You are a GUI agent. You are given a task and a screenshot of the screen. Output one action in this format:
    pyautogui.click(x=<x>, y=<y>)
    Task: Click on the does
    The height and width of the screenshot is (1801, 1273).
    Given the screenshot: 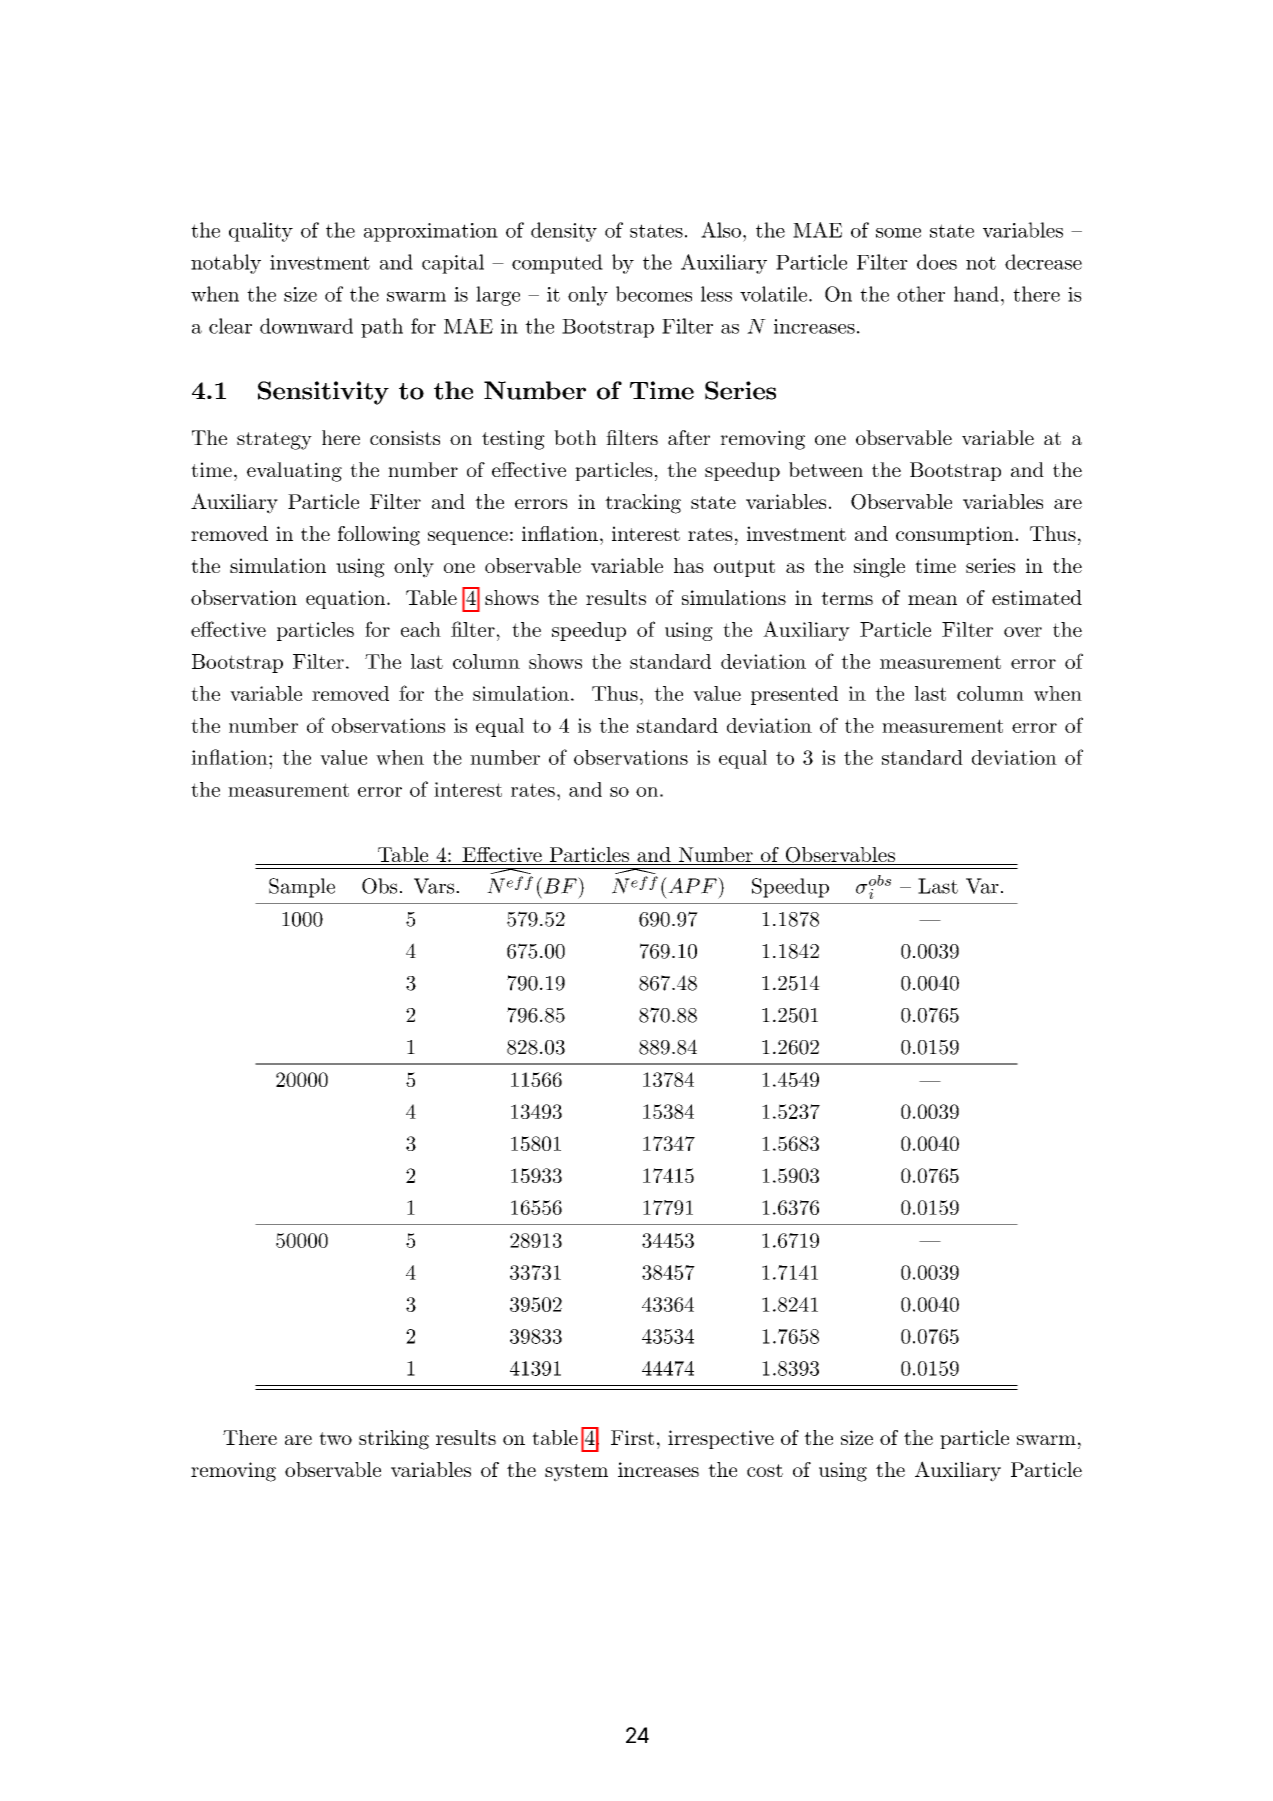 What is the action you would take?
    pyautogui.click(x=937, y=262)
